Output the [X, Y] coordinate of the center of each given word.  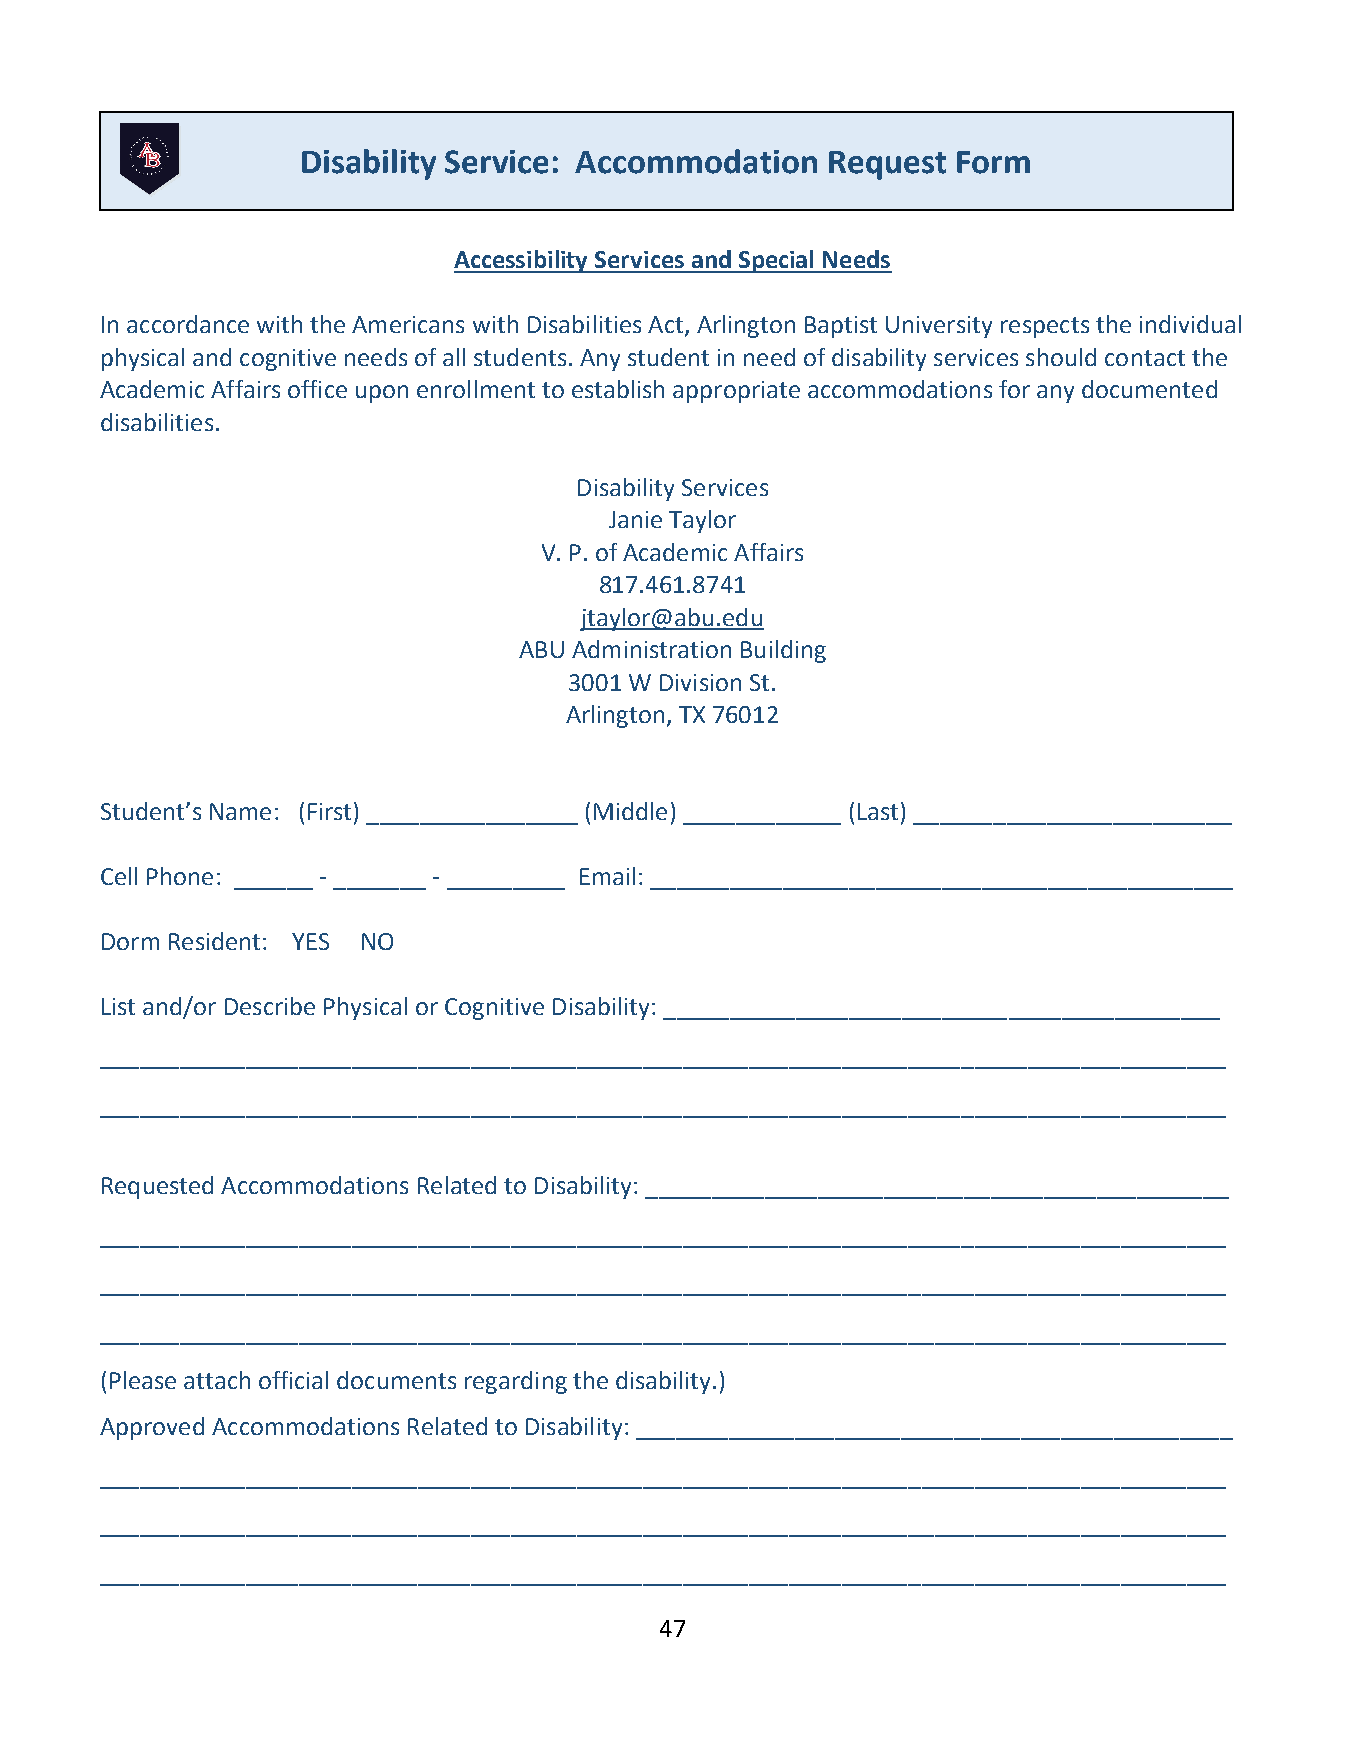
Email [607, 876]
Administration [651, 649]
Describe [270, 1006]
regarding [516, 1382]
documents [396, 1380]
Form [993, 162]
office [317, 389]
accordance [188, 324]
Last [878, 811]
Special [777, 261]
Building [783, 651]
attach [217, 1380]
